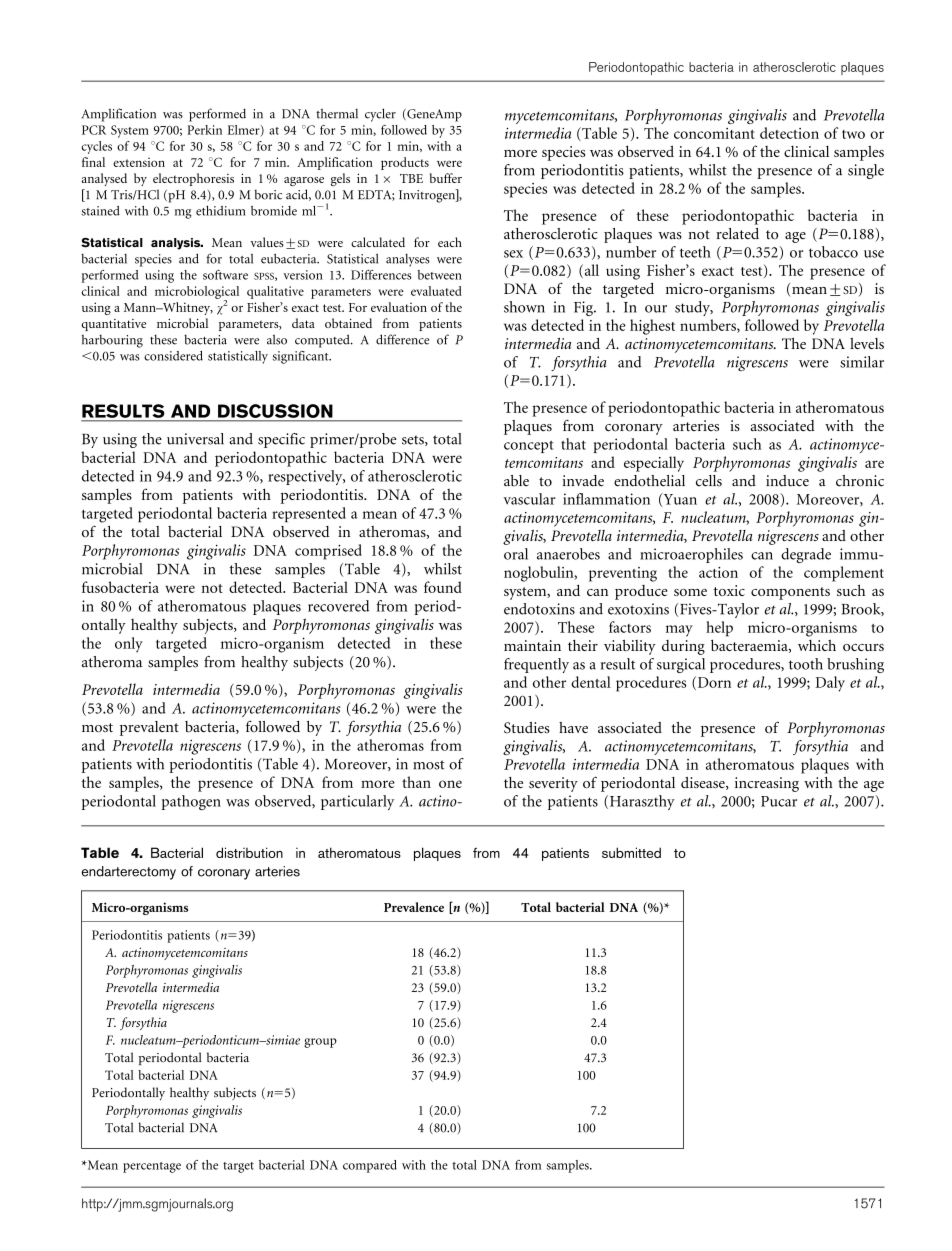  I want to click on buffer, so click(446, 178).
